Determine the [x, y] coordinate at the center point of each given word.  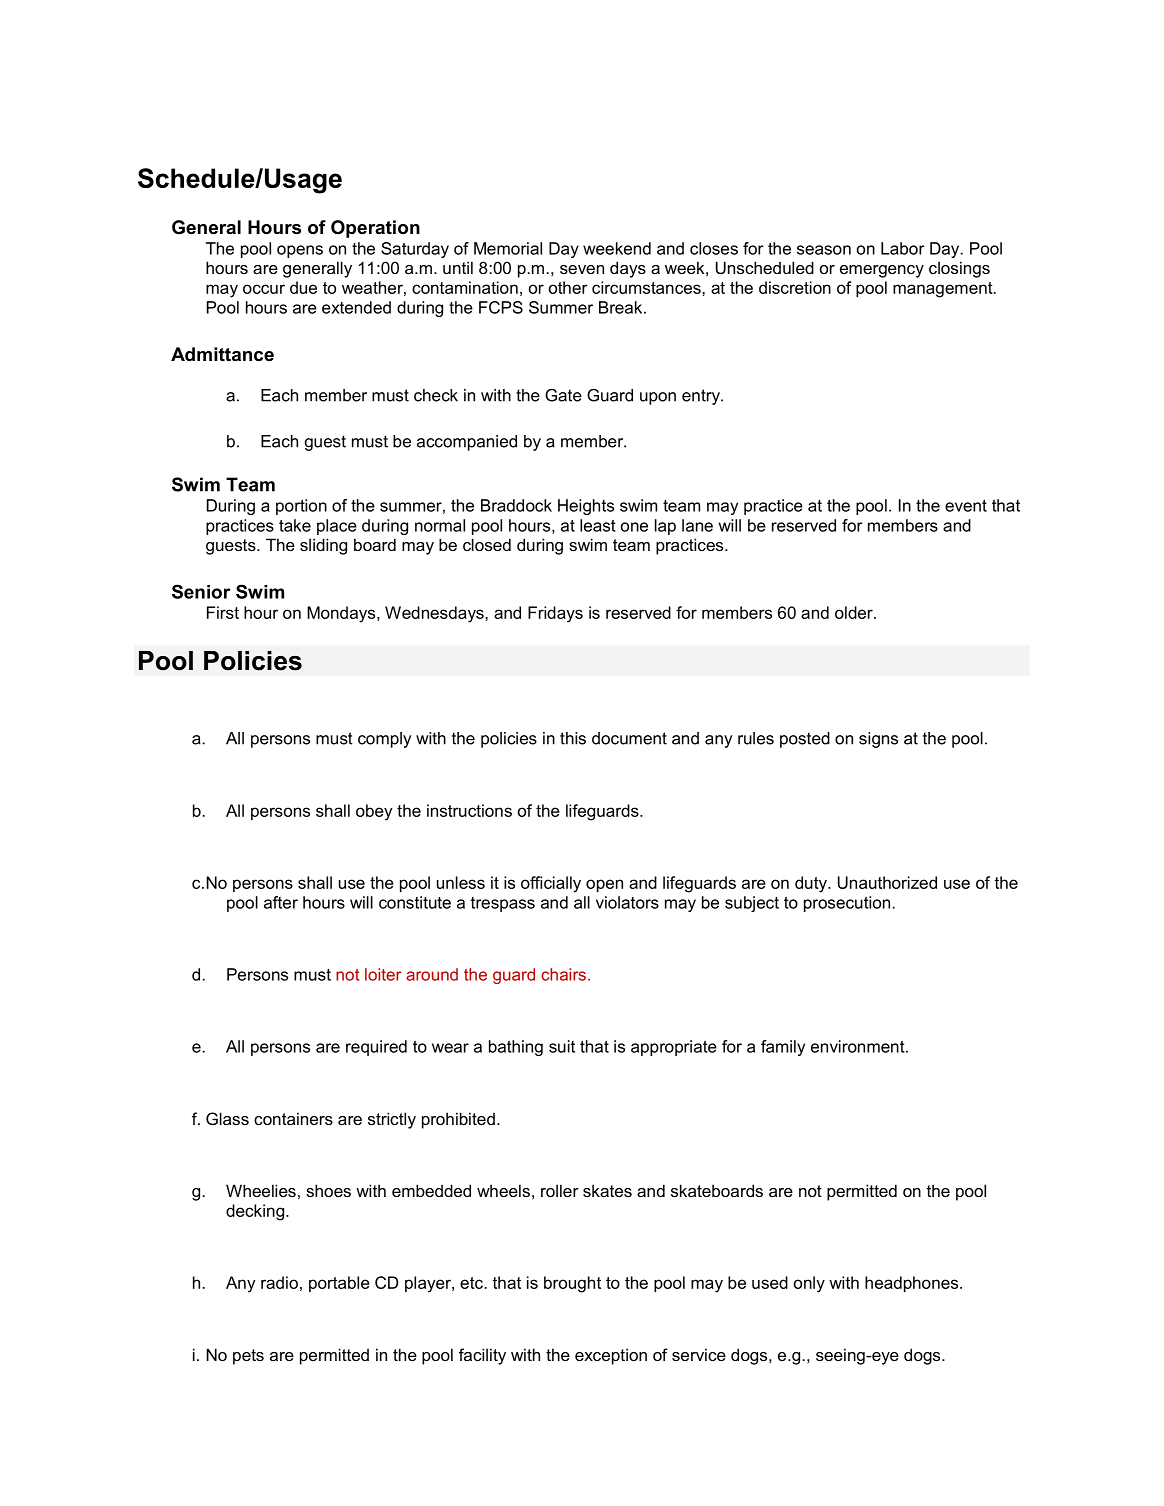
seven [582, 269]
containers [293, 1118]
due [303, 287]
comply [384, 740]
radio [279, 1282]
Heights [586, 507]
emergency [882, 271]
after [281, 902]
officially [551, 884]
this [573, 738]
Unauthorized [887, 882]
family [783, 1048]
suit [562, 1046]
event [966, 506]
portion [301, 507]
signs [878, 740]
